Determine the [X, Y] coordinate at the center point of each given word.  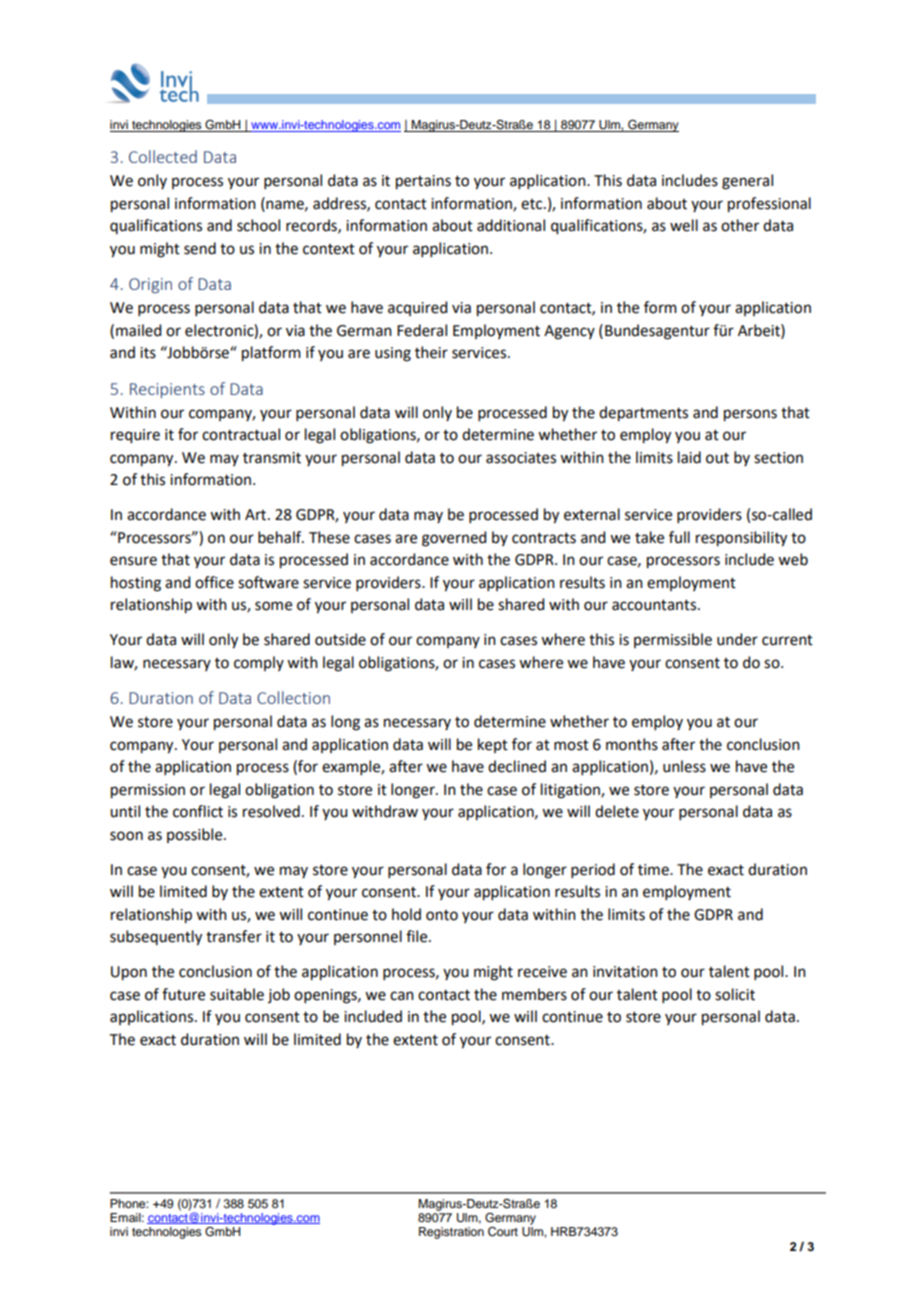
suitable [237, 994]
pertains [423, 182]
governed [454, 539]
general [747, 182]
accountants [655, 605]
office [214, 582]
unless [684, 766]
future [183, 994]
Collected [163, 156]
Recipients [167, 390]
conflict [198, 811]
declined [517, 766]
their [431, 352]
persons [750, 415]
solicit [735, 994]
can [402, 996]
